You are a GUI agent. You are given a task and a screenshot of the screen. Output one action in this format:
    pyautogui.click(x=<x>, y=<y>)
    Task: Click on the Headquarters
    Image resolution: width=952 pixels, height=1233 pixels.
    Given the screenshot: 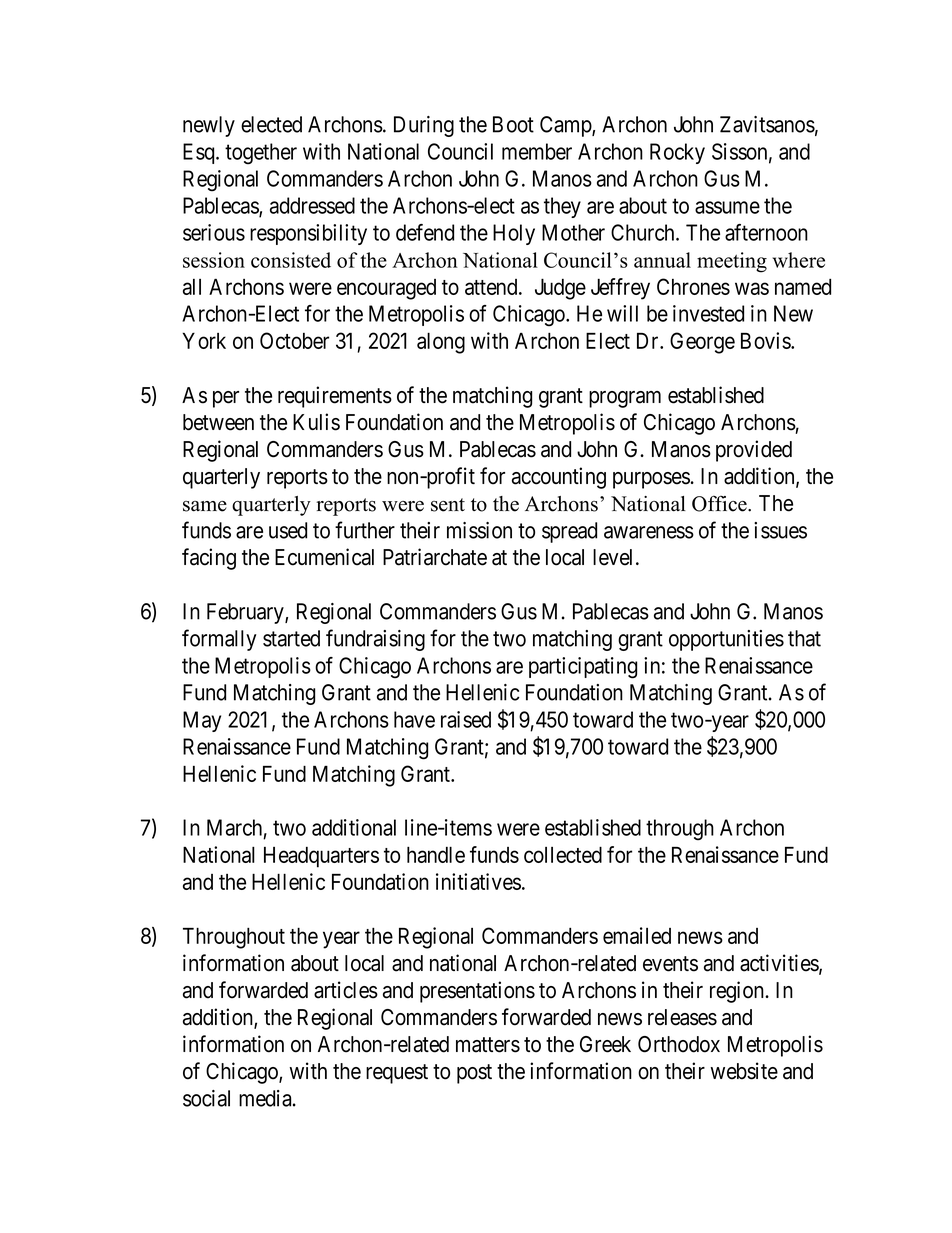 What is the action you would take?
    pyautogui.click(x=321, y=857)
